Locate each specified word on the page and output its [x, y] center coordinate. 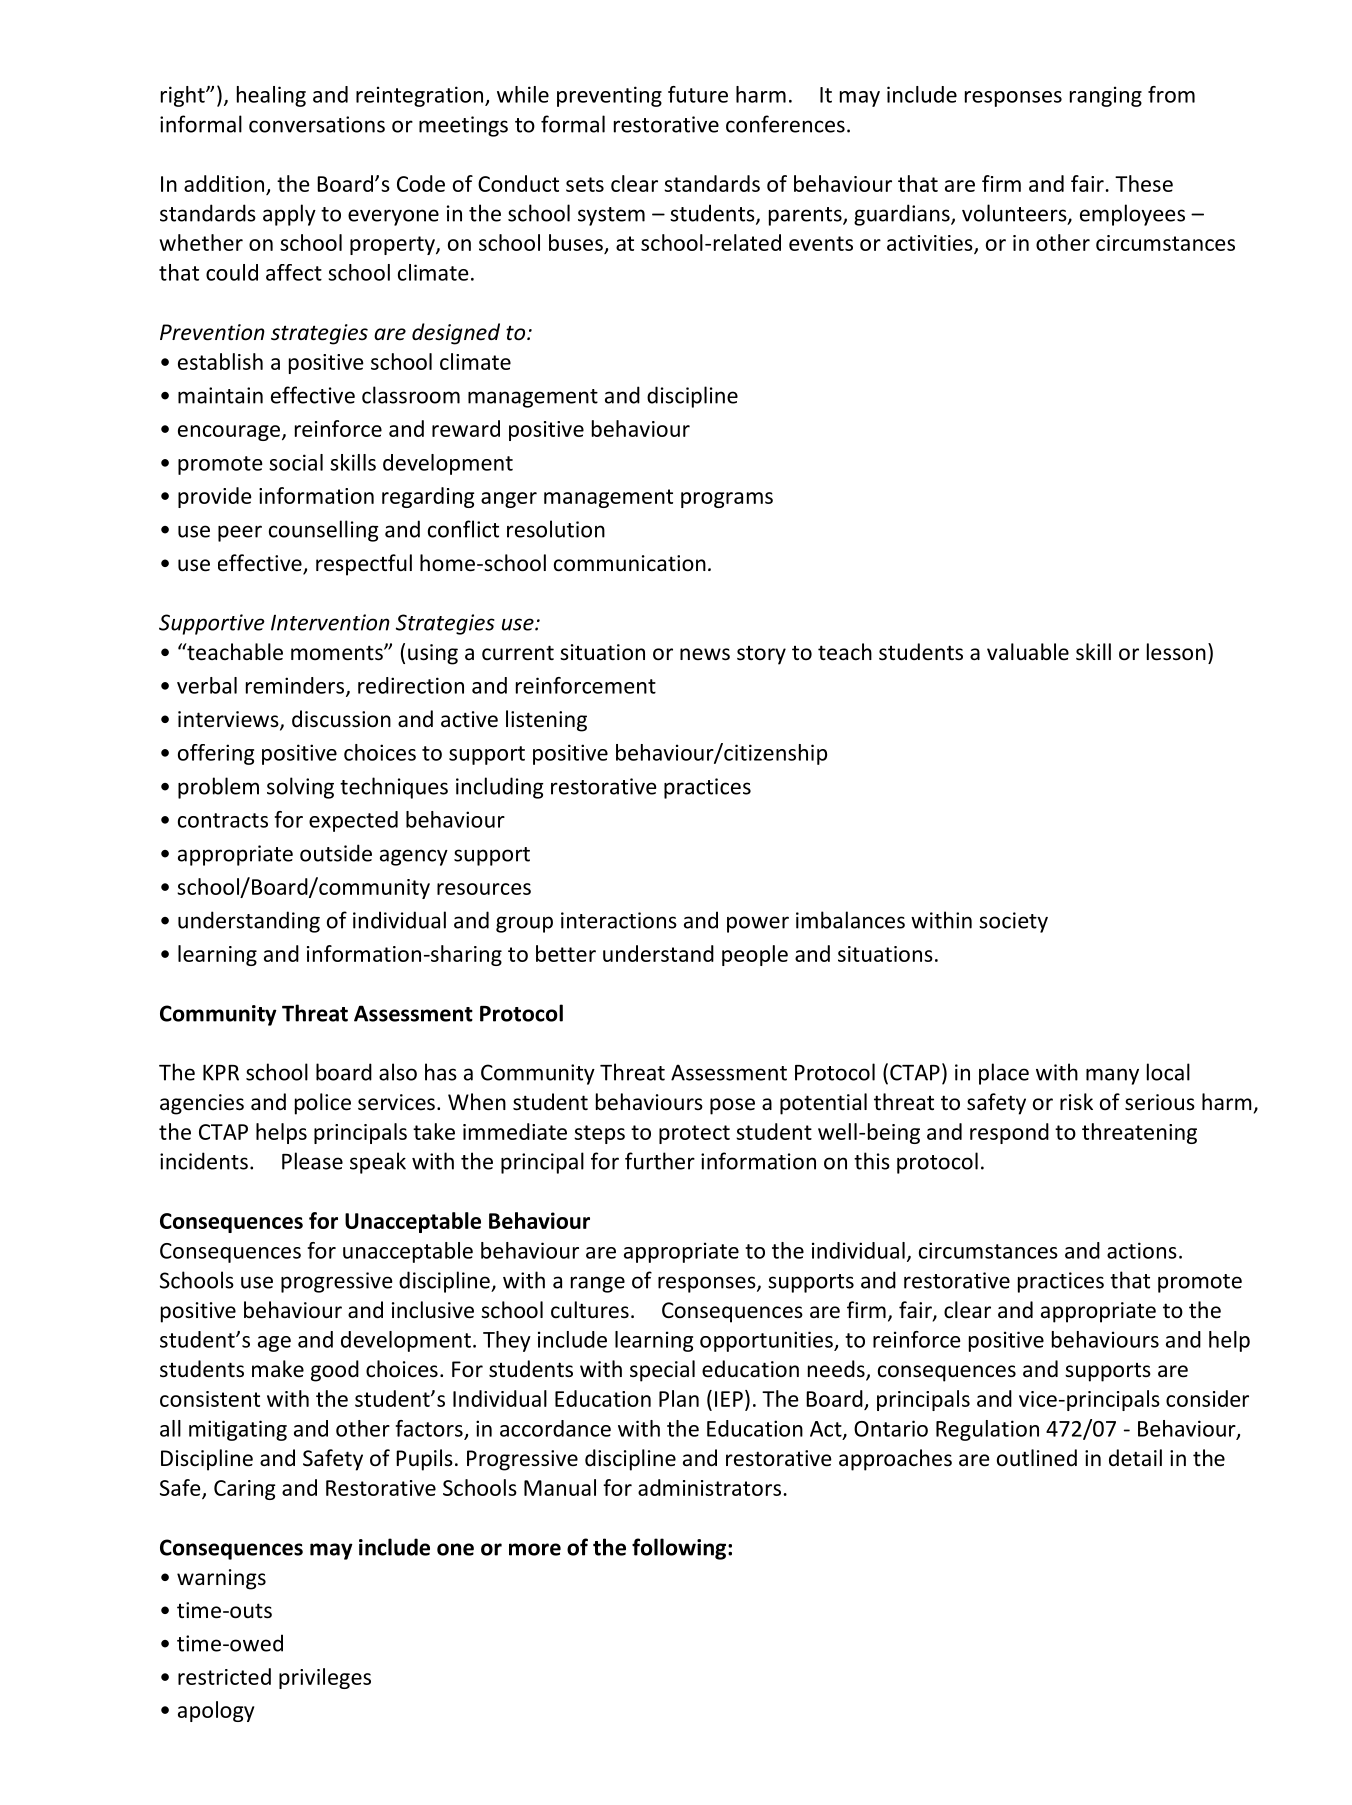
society [1013, 922]
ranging [1106, 96]
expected [353, 821]
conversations [317, 124]
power [758, 924]
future [698, 94]
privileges [325, 1678]
